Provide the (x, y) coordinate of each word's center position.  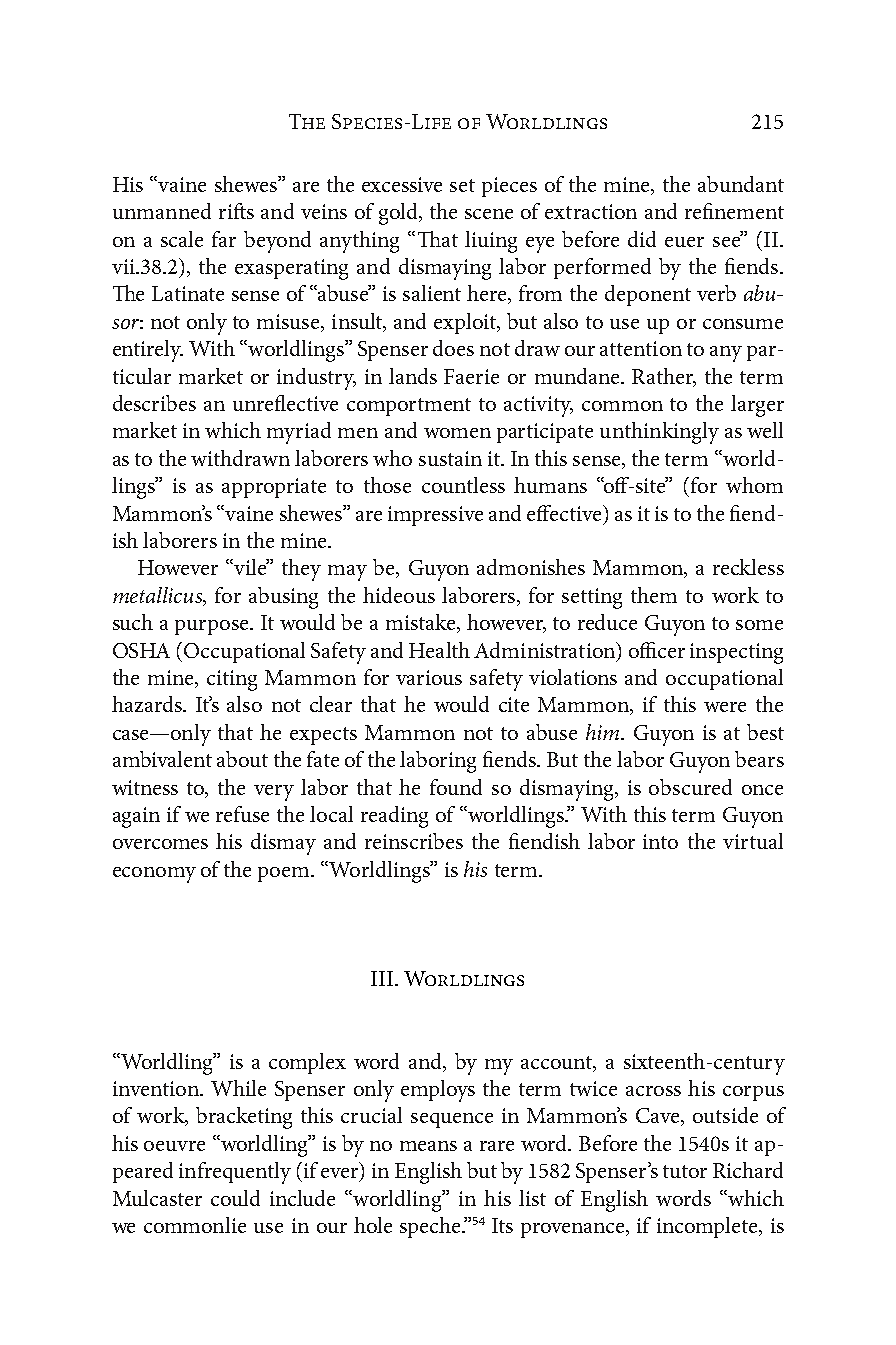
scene (489, 214)
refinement (734, 211)
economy (154, 875)
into (660, 841)
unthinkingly (659, 433)
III (382, 978)
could (235, 1198)
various (429, 677)
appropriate (274, 488)
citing (232, 680)
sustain (450, 458)
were (725, 707)
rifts (236, 211)
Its (502, 1225)
